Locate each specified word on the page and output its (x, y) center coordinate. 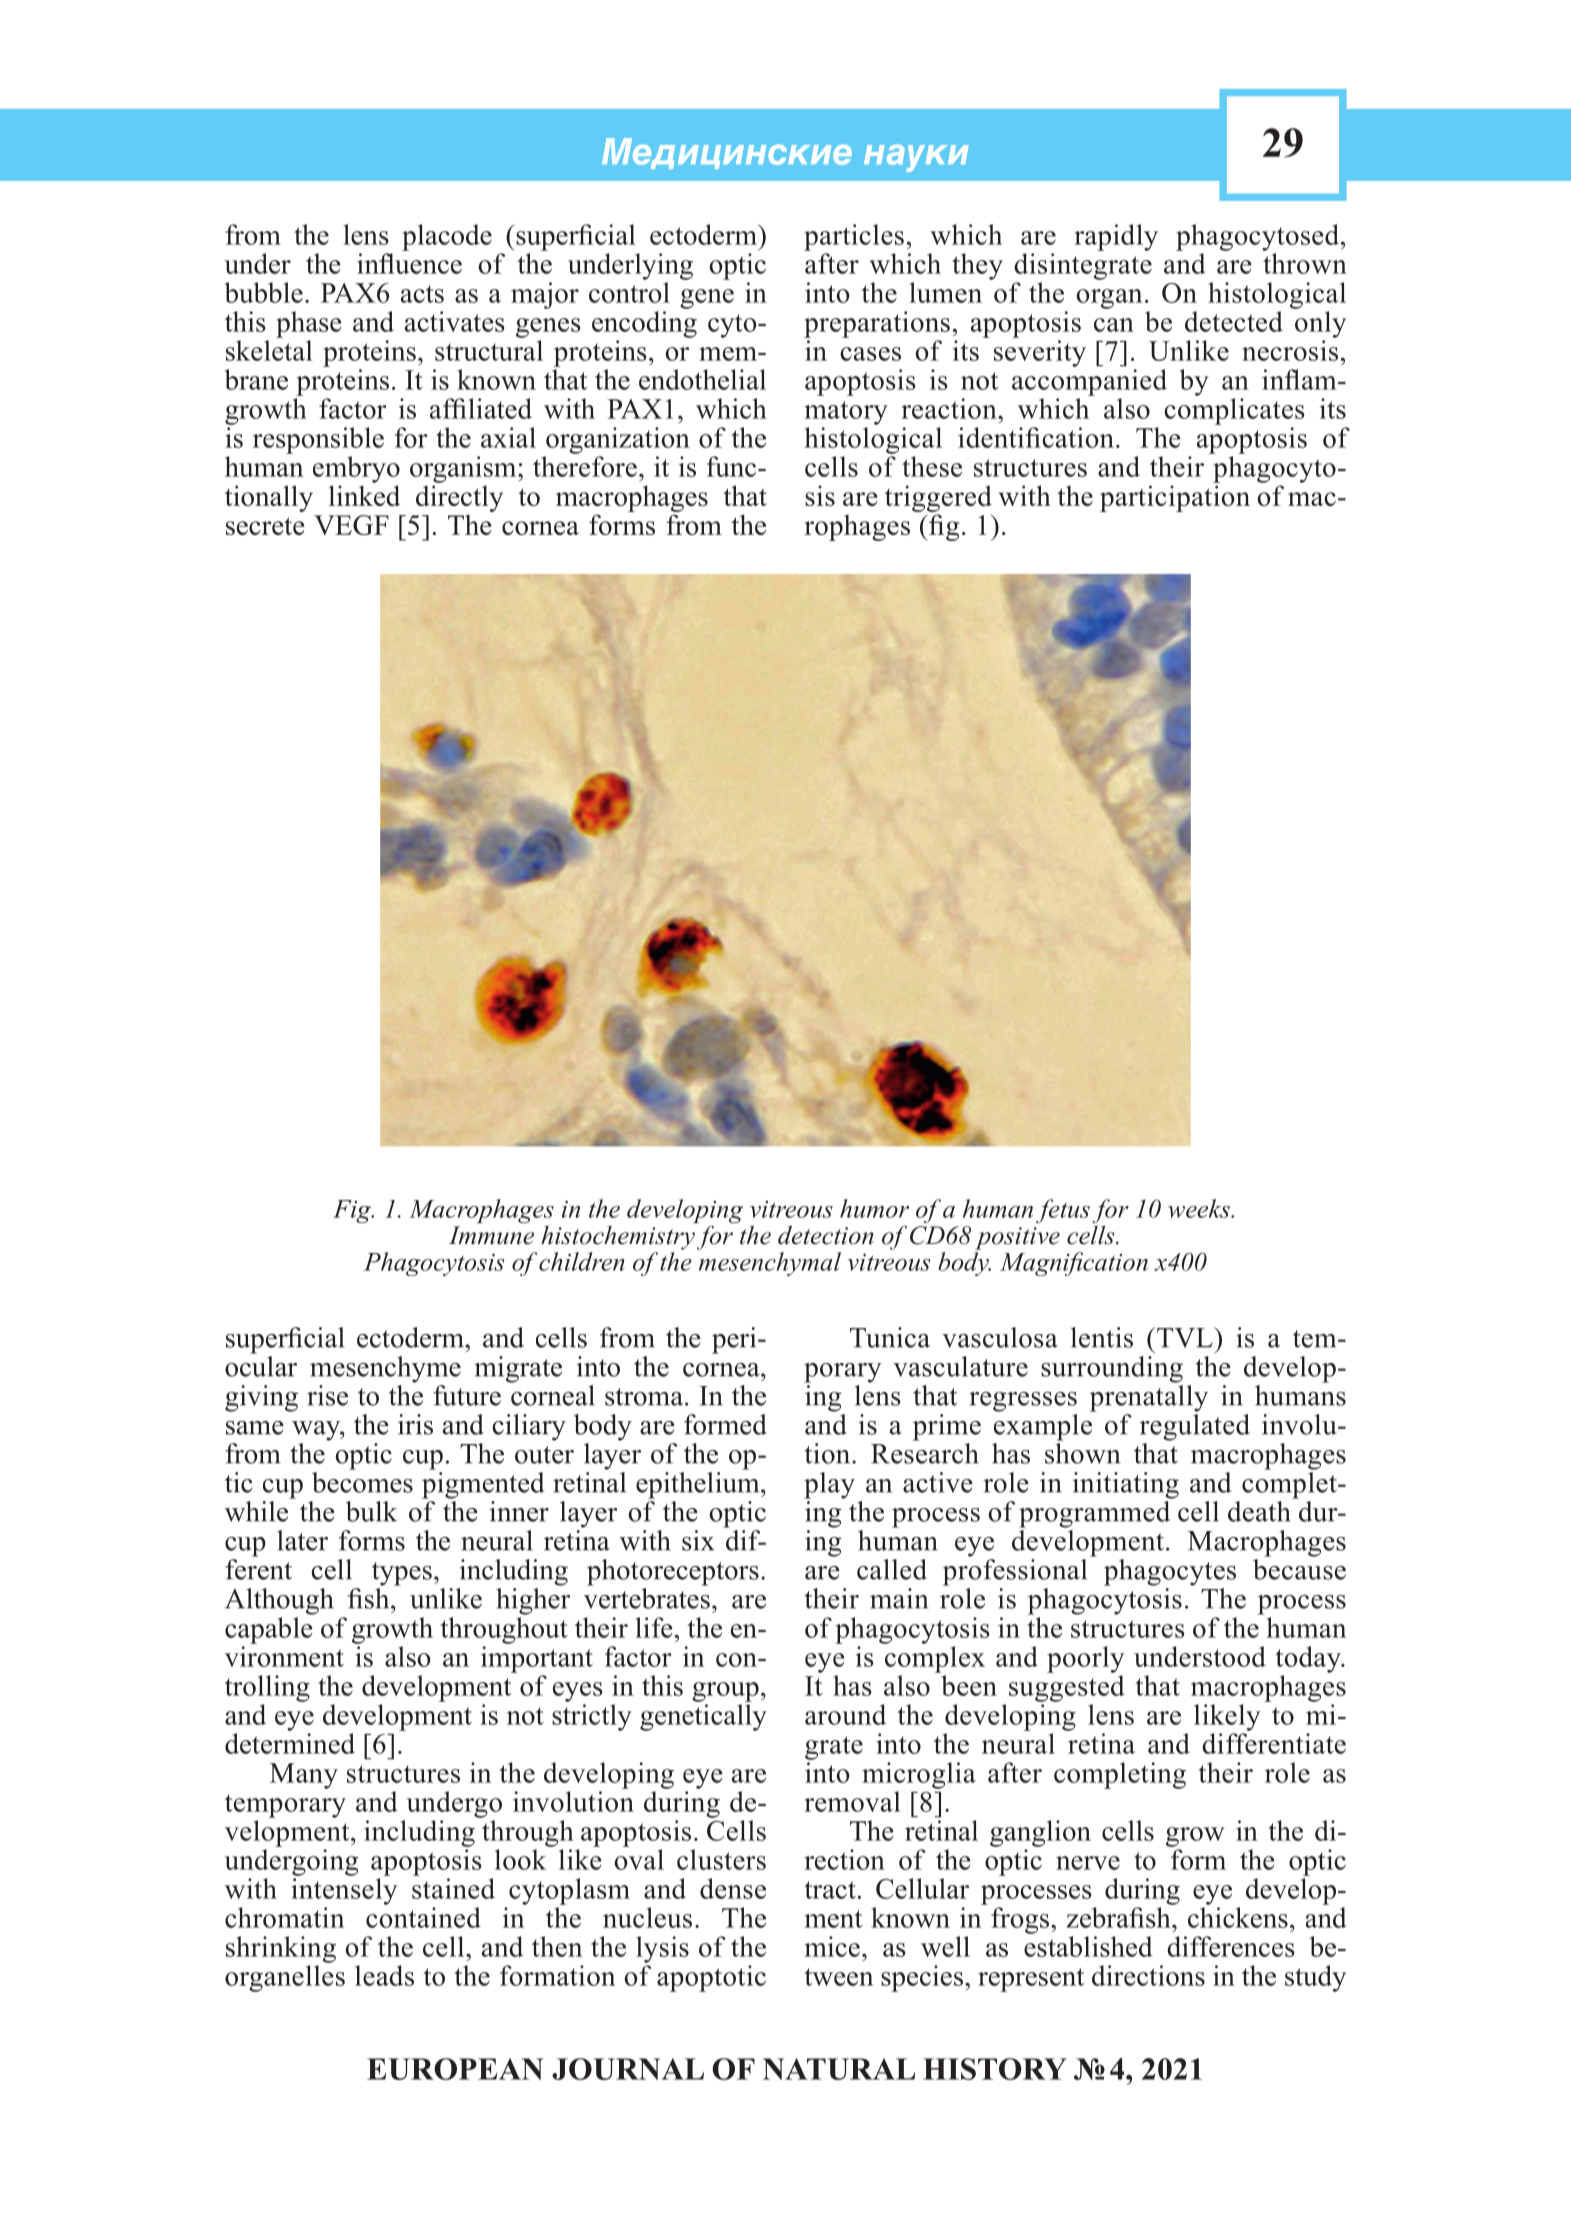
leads (384, 1975)
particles (854, 237)
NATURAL (839, 2069)
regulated (1195, 1427)
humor (874, 1208)
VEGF (351, 525)
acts (422, 294)
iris (415, 1424)
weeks (1200, 1208)
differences (1231, 1946)
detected (1234, 321)
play (829, 1485)
